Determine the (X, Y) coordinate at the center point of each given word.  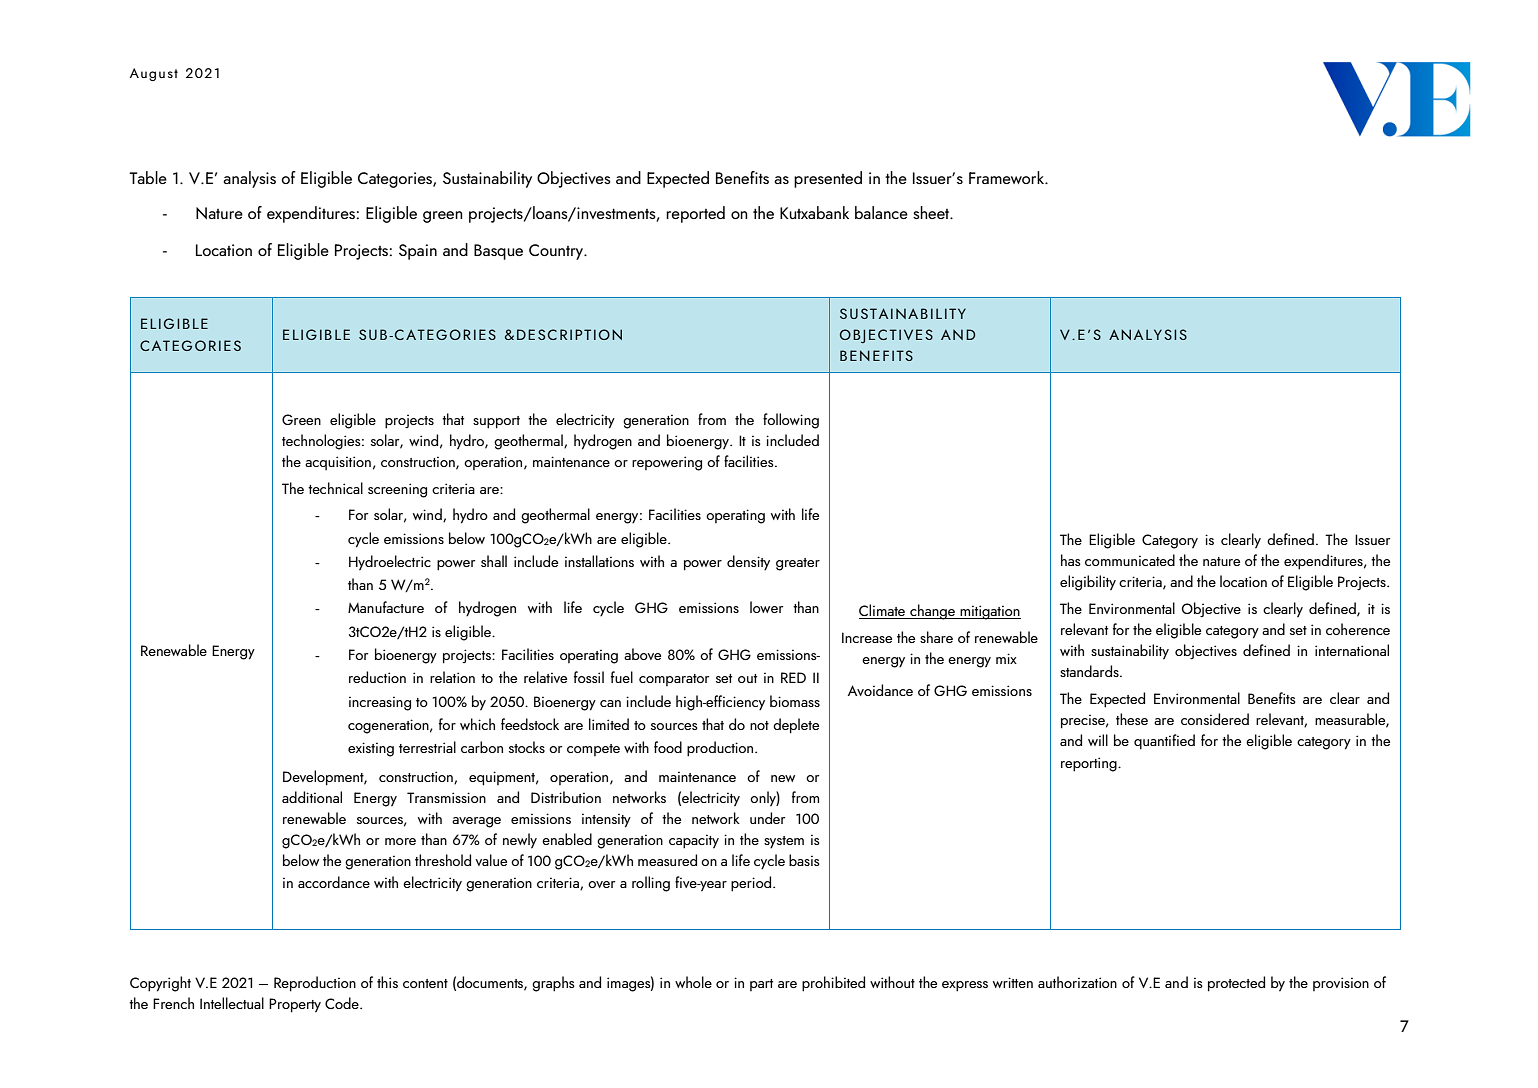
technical (335, 488)
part (761, 985)
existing (371, 749)
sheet (932, 212)
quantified (1164, 742)
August (154, 74)
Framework (1007, 177)
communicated (1130, 560)
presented (828, 179)
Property (295, 1005)
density (748, 563)
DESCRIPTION (569, 334)
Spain (418, 252)
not (759, 725)
